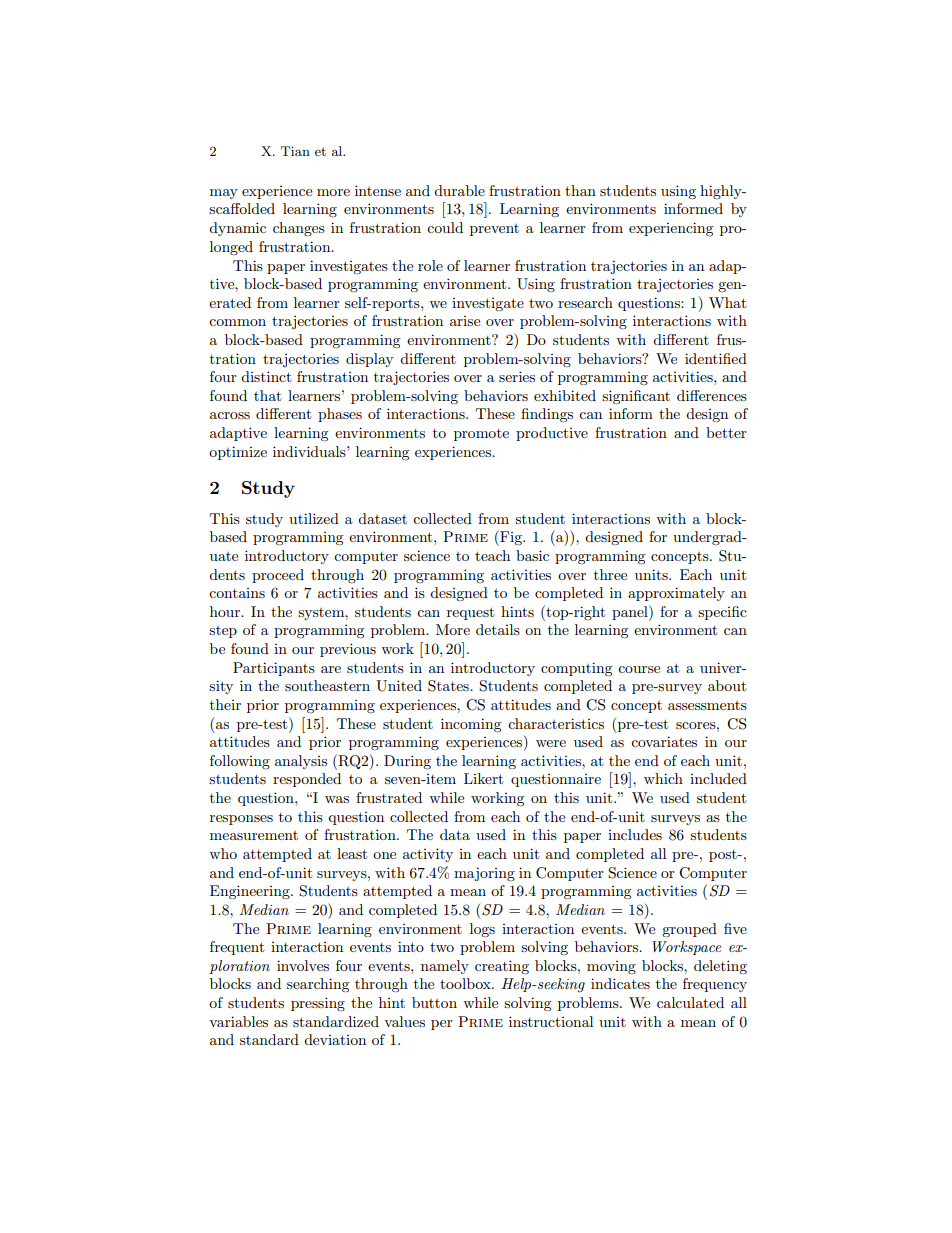  What do you see at coordinates (517, 376) in the page?
I see `series` at bounding box center [517, 376].
